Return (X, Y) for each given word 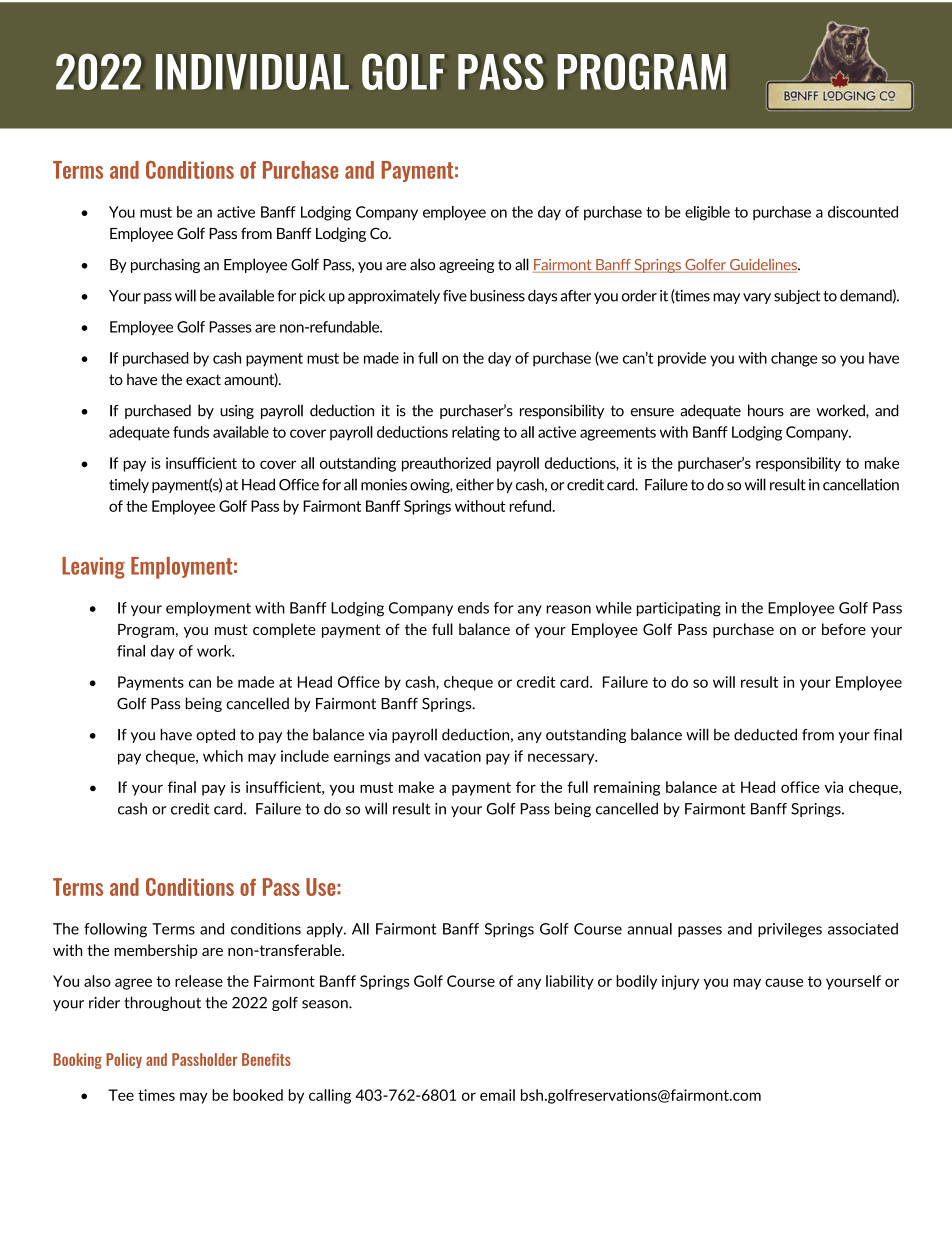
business (497, 295)
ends (473, 608)
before (844, 629)
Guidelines (763, 266)
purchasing (165, 265)
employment (208, 609)
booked (258, 1095)
